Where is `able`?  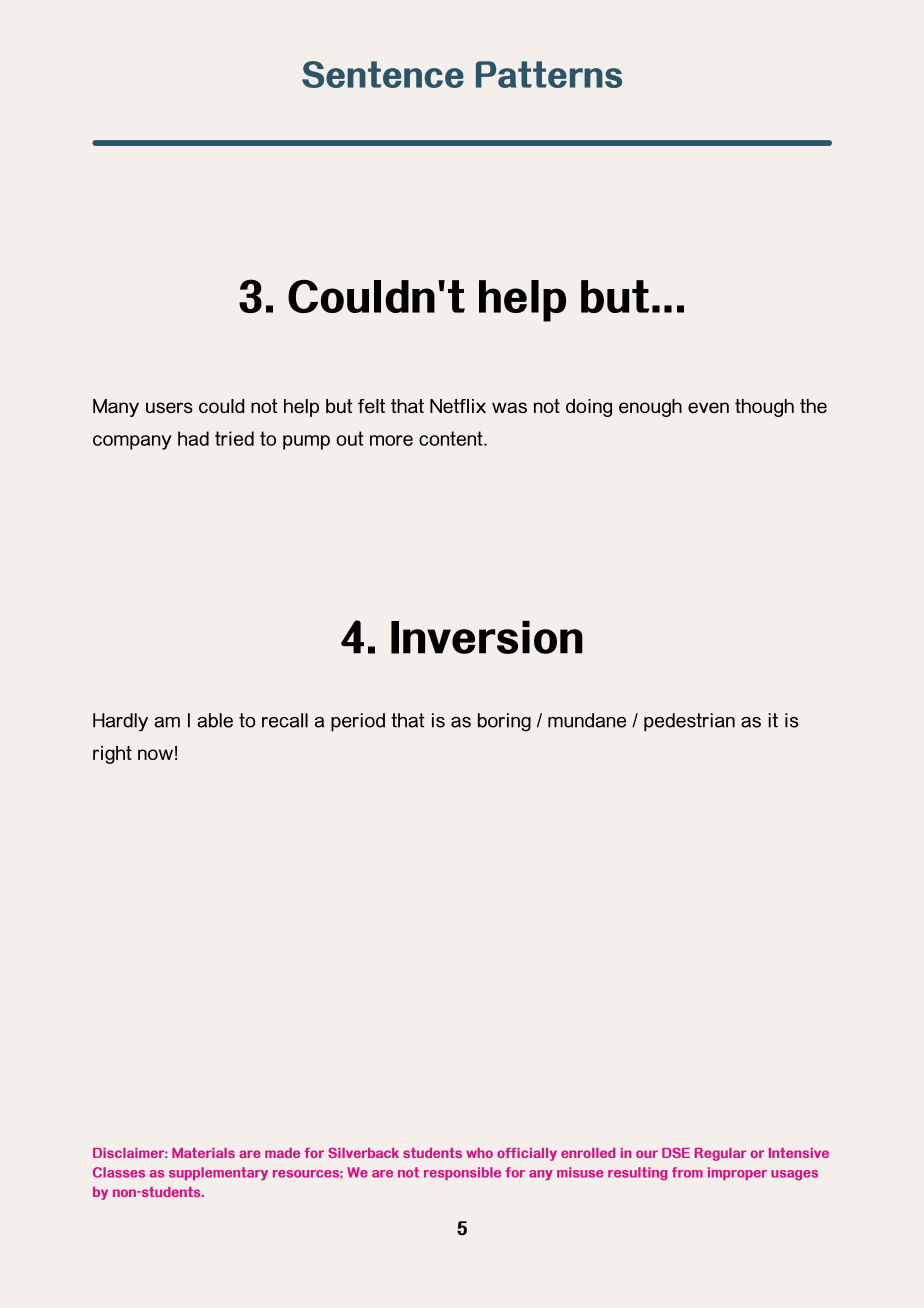 able is located at coordinates (215, 720).
